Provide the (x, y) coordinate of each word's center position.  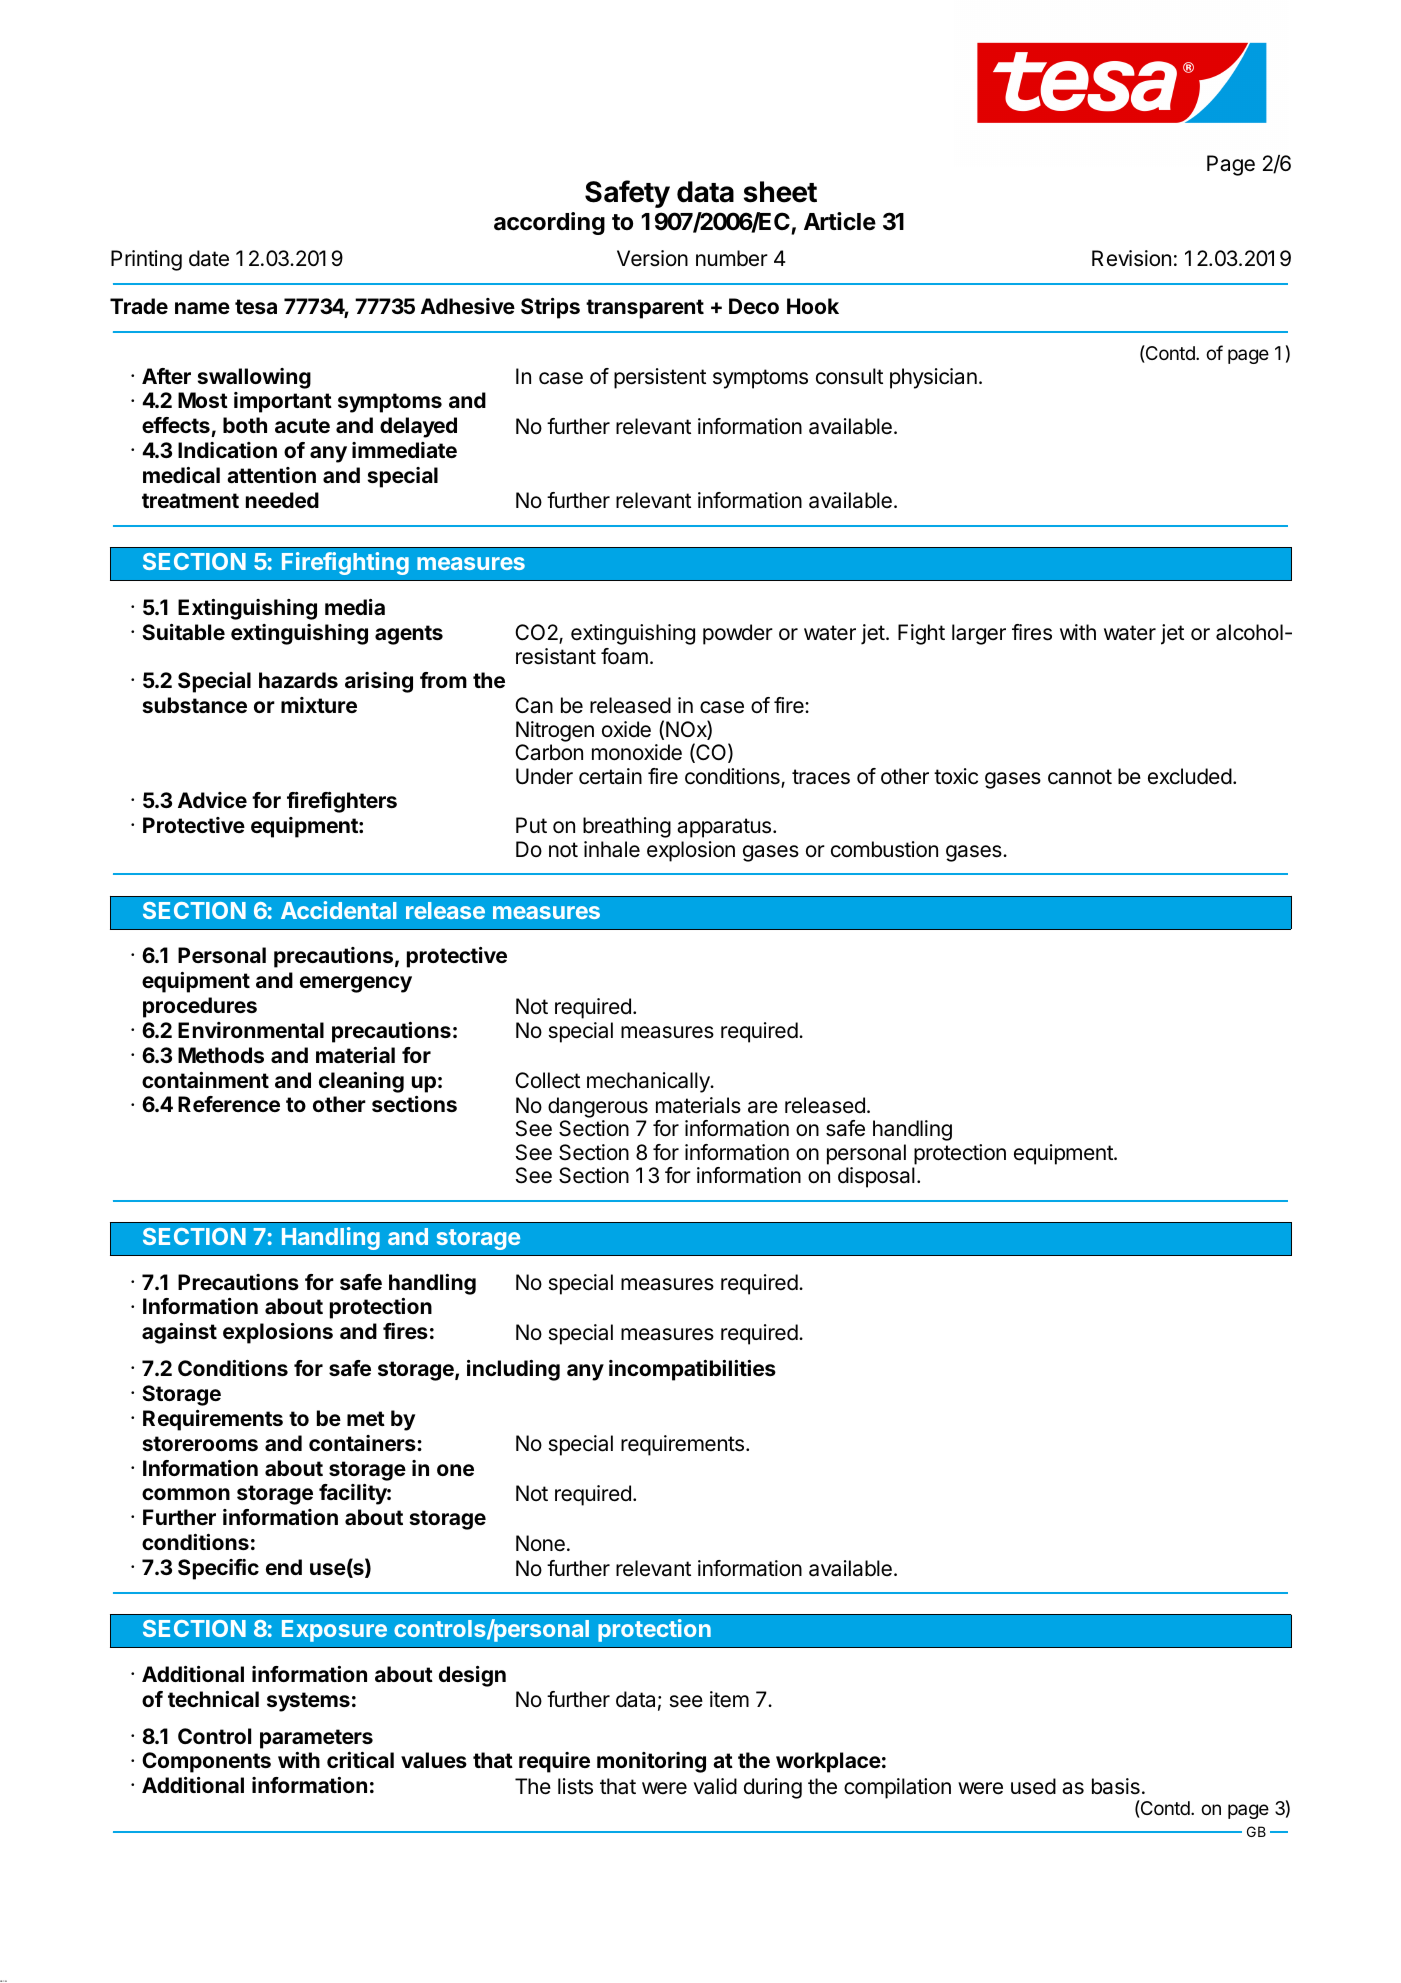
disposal (876, 1177)
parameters (316, 1739)
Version (652, 258)
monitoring (651, 1762)
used (1033, 1786)
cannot (1080, 777)
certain (610, 776)
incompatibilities (692, 1370)
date (209, 258)
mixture (319, 705)
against (179, 1333)
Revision (1131, 258)
